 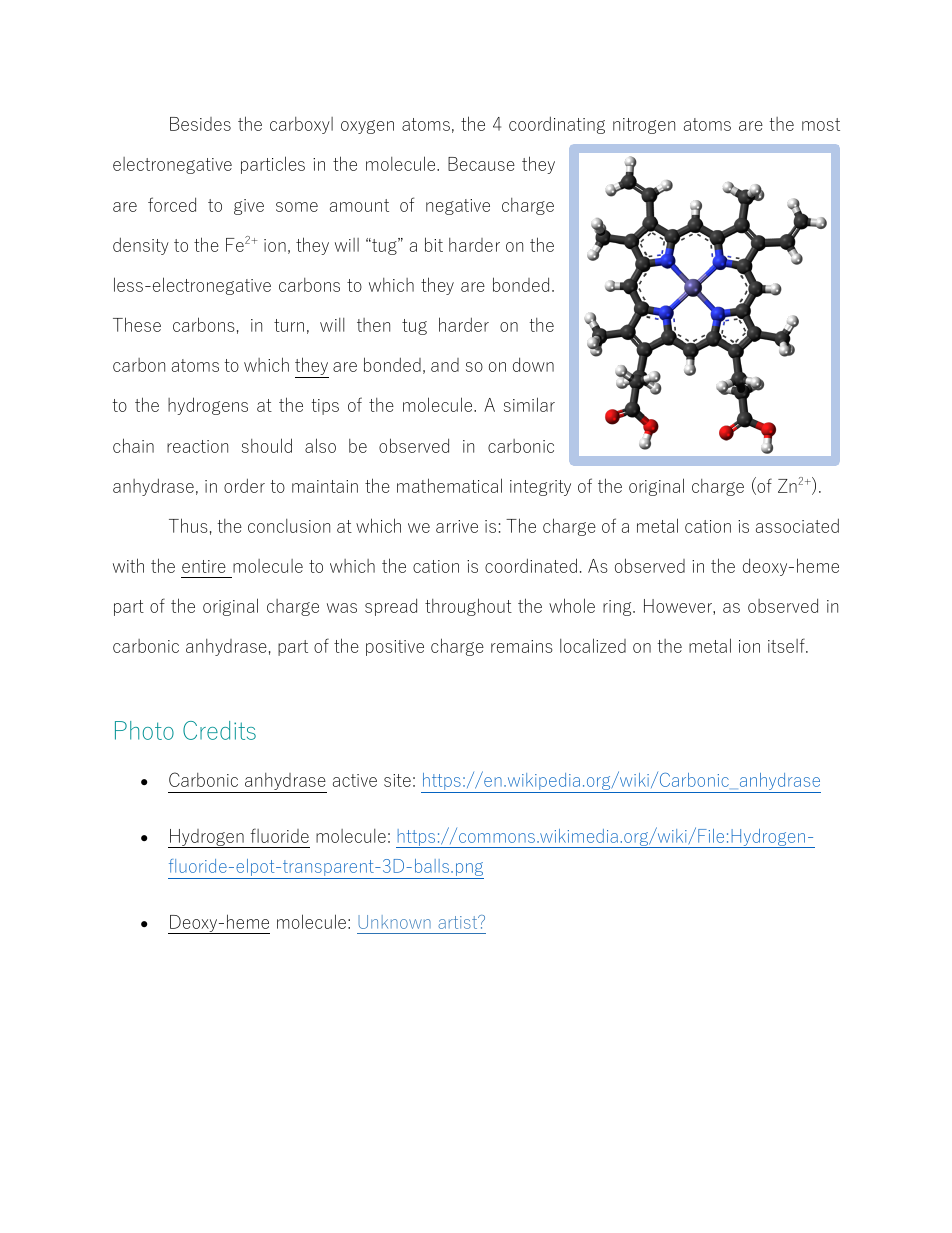 What do you see at coordinates (533, 364) in the page?
I see `down` at bounding box center [533, 364].
